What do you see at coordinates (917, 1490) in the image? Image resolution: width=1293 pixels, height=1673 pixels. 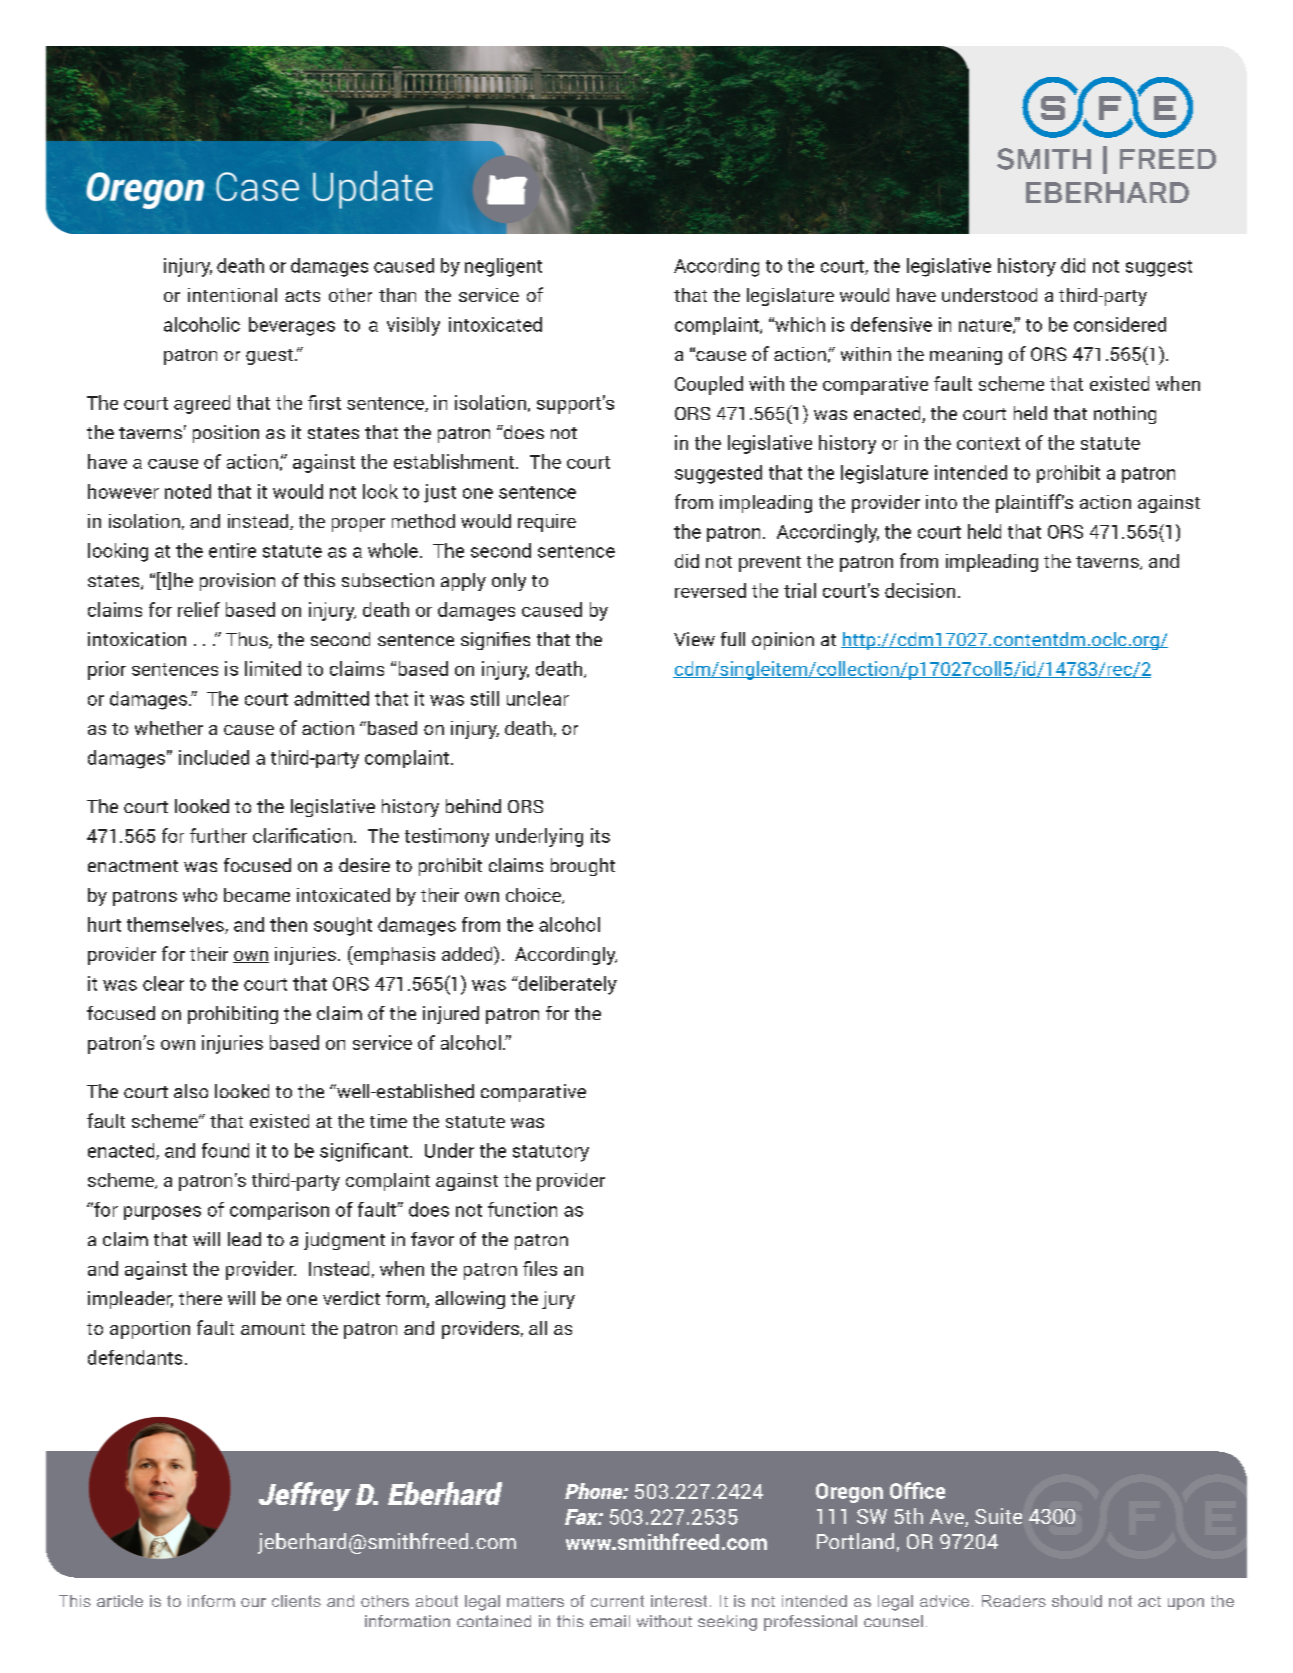 I see `Office` at bounding box center [917, 1490].
